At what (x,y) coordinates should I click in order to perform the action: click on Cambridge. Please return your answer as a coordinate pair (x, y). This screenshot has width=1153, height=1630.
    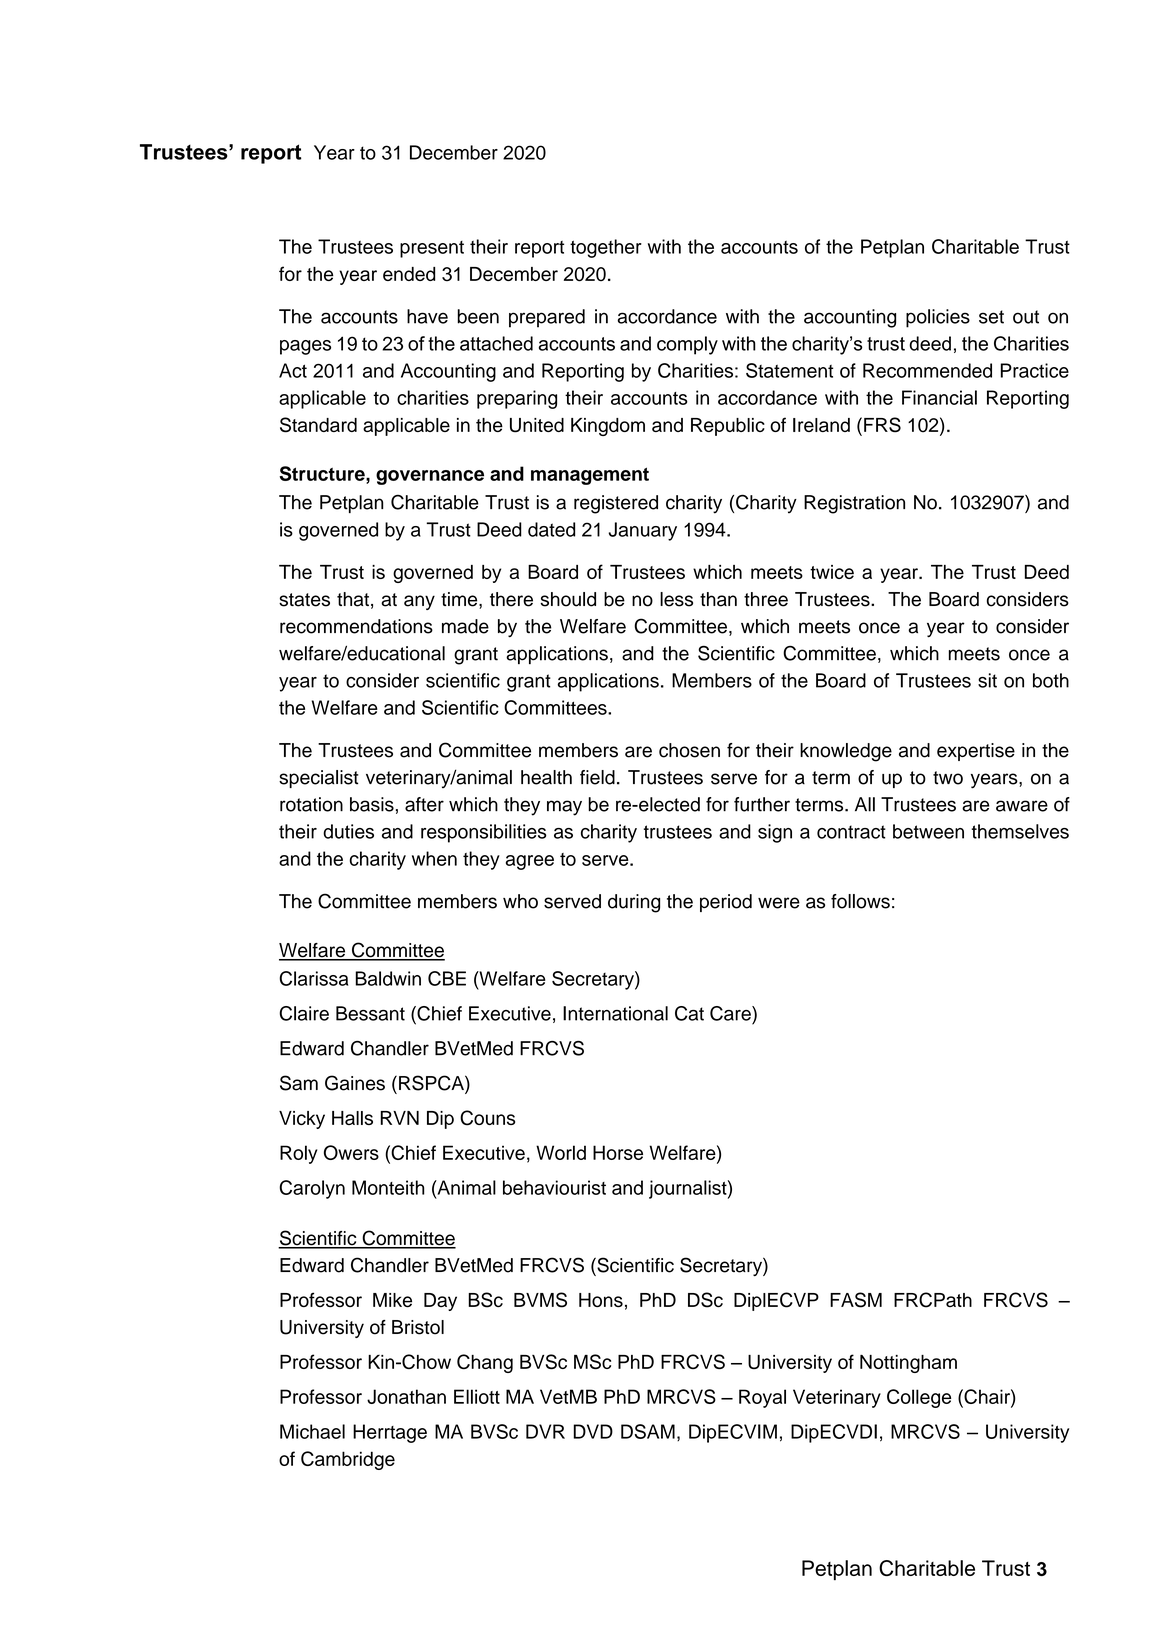
    Looking at the image, I should click on (348, 1460).
